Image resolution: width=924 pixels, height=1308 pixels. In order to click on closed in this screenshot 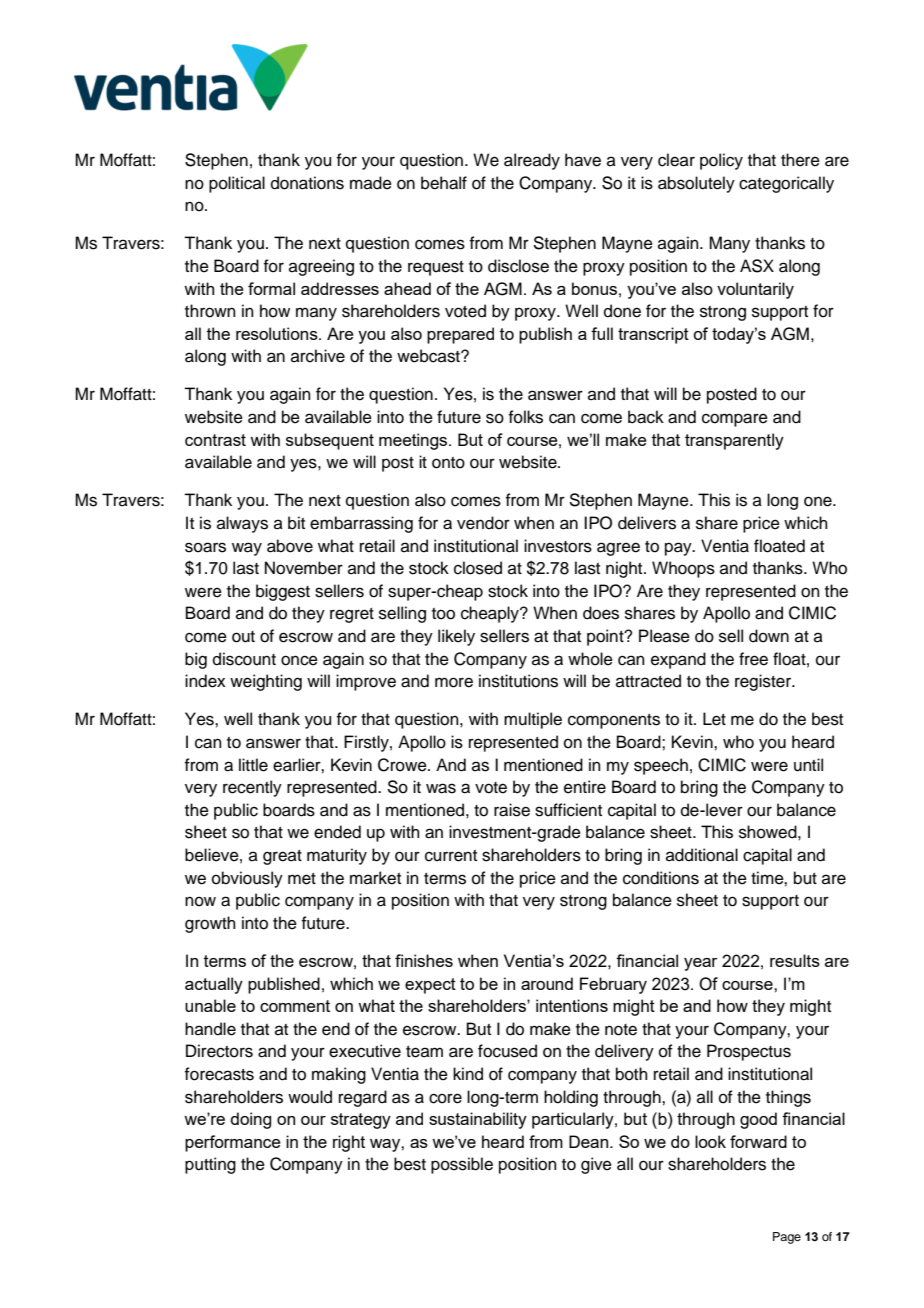, I will do `click(478, 568)`.
